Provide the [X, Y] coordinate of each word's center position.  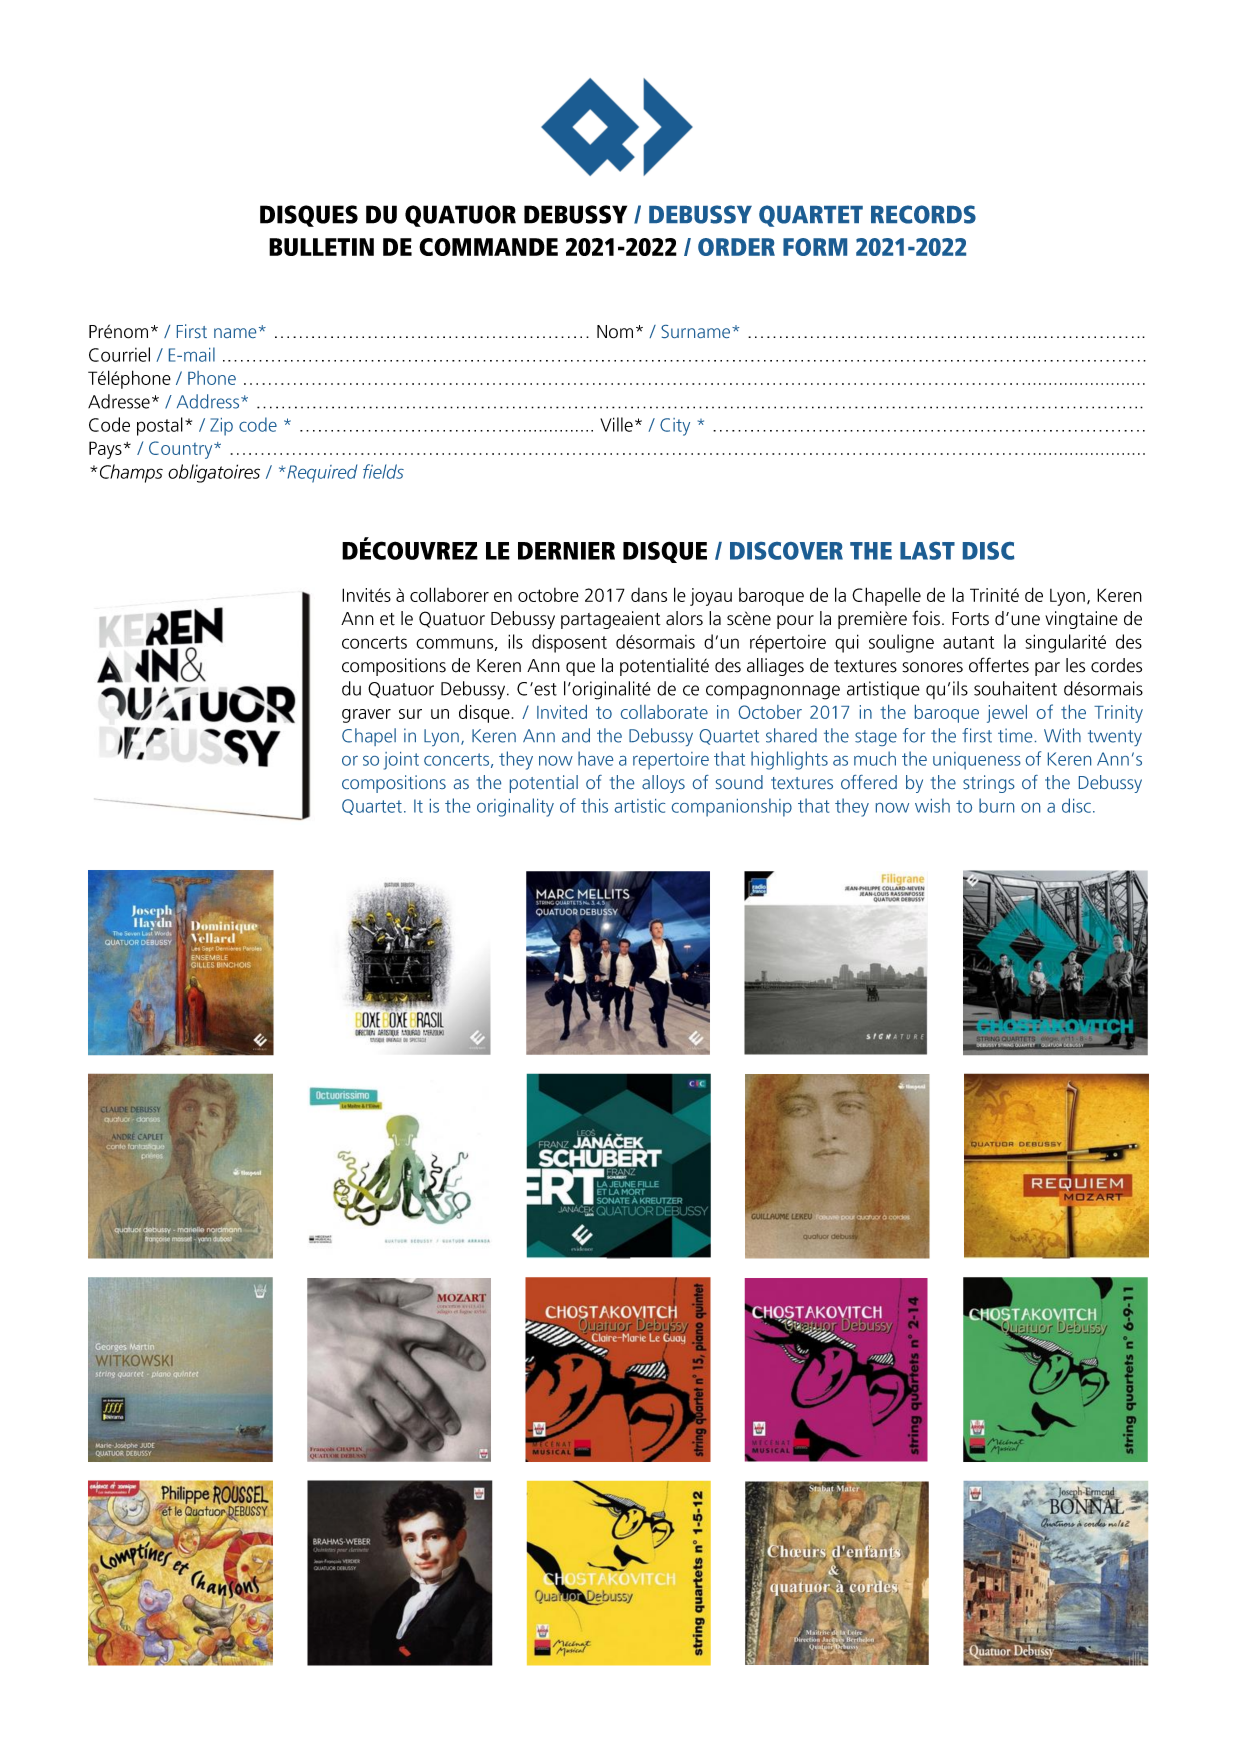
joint [401, 761]
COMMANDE [488, 247]
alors [684, 618]
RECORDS [923, 214]
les [1075, 665]
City [675, 427]
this [594, 805]
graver [366, 716]
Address [209, 401]
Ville [616, 424]
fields [383, 471]
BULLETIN [321, 247]
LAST [927, 551]
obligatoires [214, 473]
